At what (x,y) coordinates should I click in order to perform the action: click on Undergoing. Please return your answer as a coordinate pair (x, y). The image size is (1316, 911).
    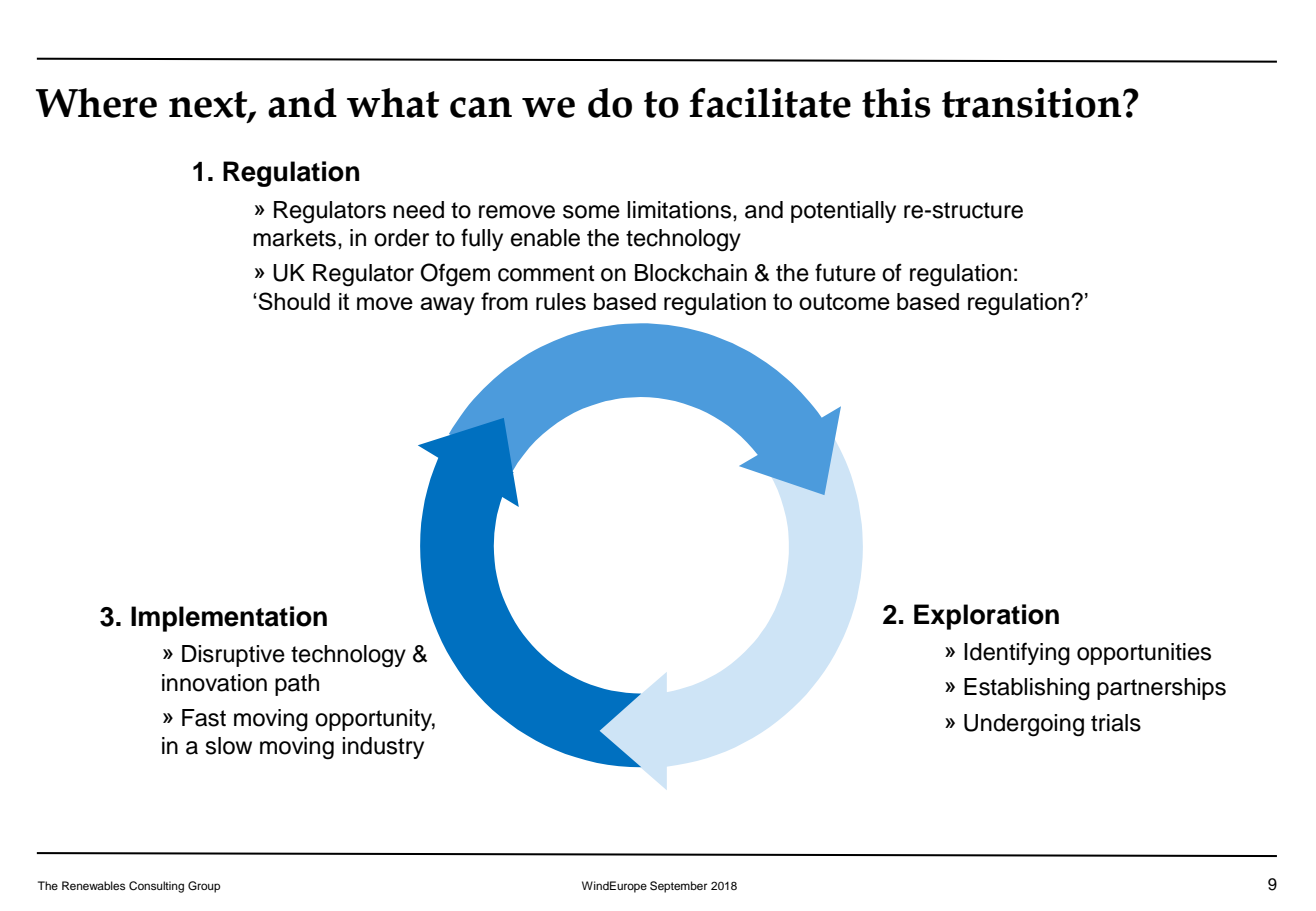
    Looking at the image, I should click on (1024, 725).
